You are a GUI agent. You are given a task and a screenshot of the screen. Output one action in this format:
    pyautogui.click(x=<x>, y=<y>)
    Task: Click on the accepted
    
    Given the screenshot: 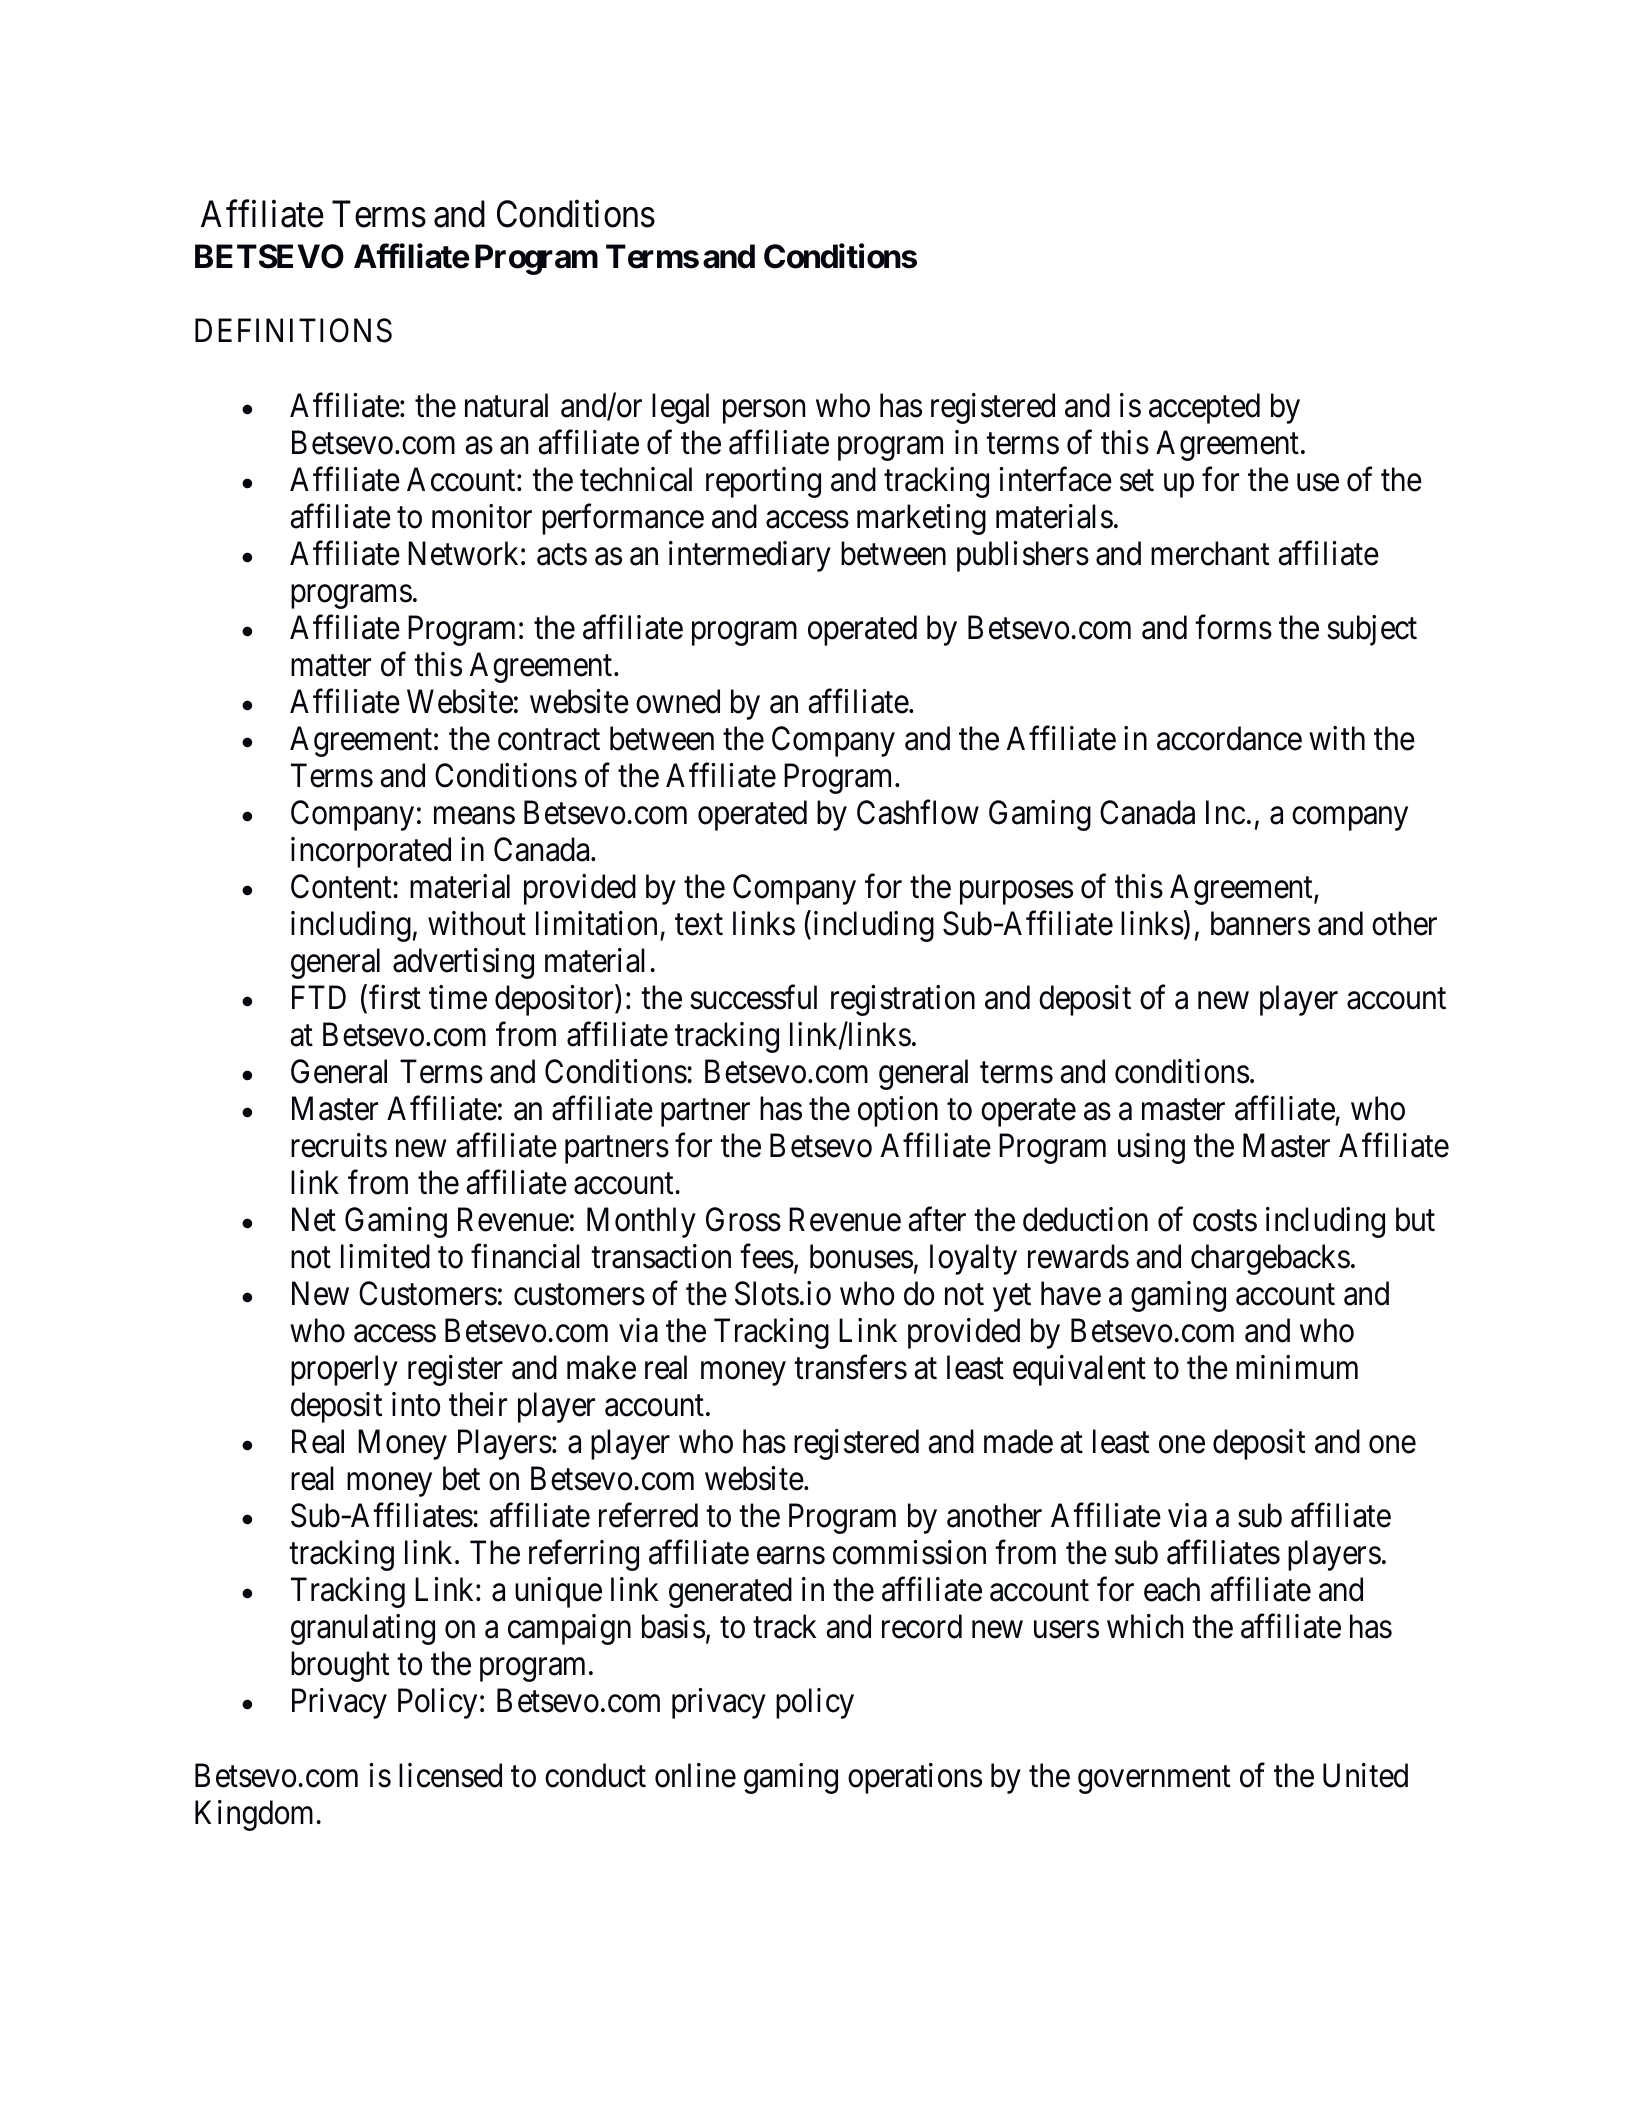 What is the action you would take?
    pyautogui.click(x=1204, y=408)
